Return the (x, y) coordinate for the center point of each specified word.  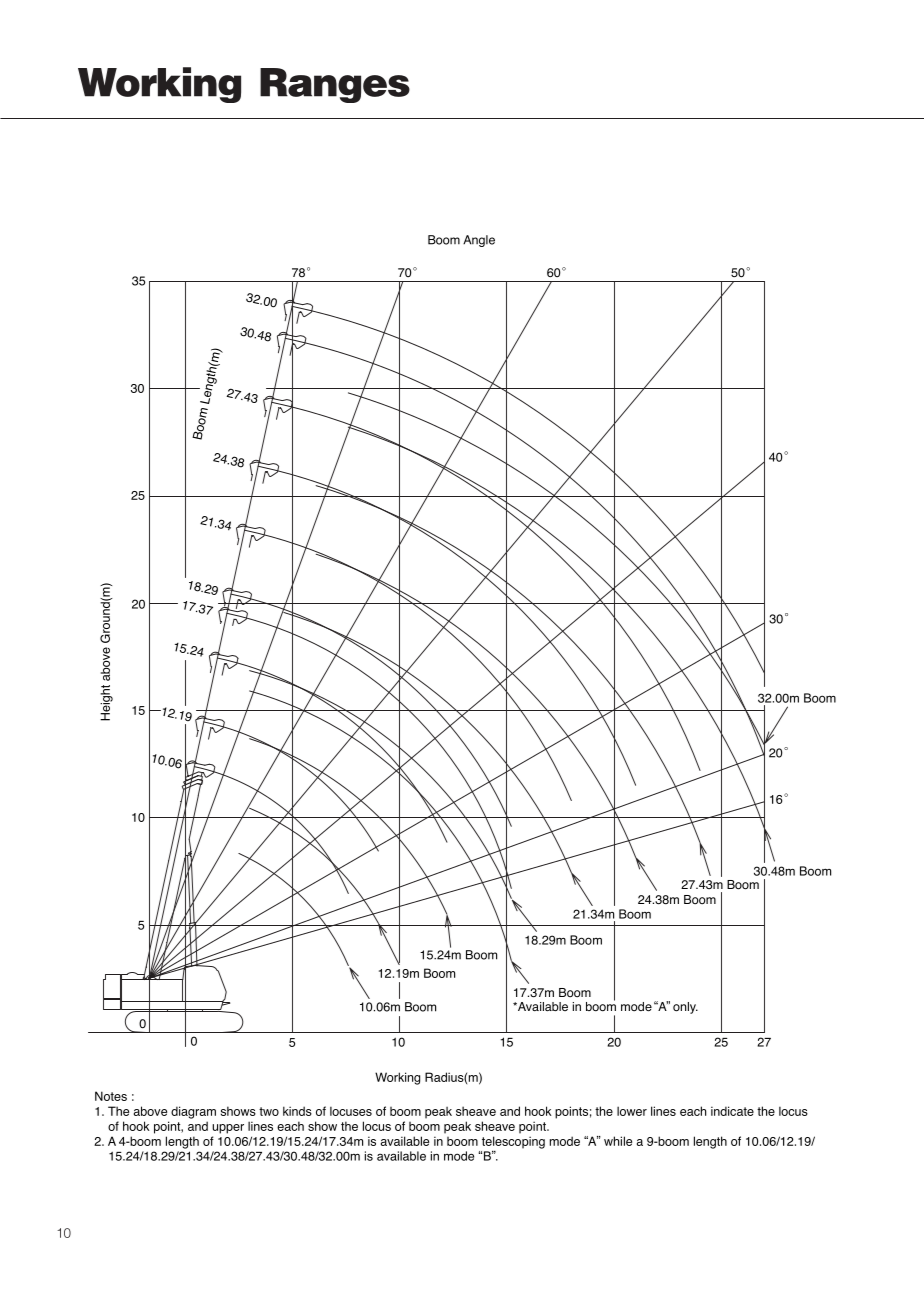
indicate (732, 1111)
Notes (111, 1096)
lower (632, 1111)
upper (228, 1129)
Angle (479, 241)
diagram (193, 1112)
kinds (297, 1111)
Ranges (335, 85)
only (685, 1008)
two (269, 1111)
